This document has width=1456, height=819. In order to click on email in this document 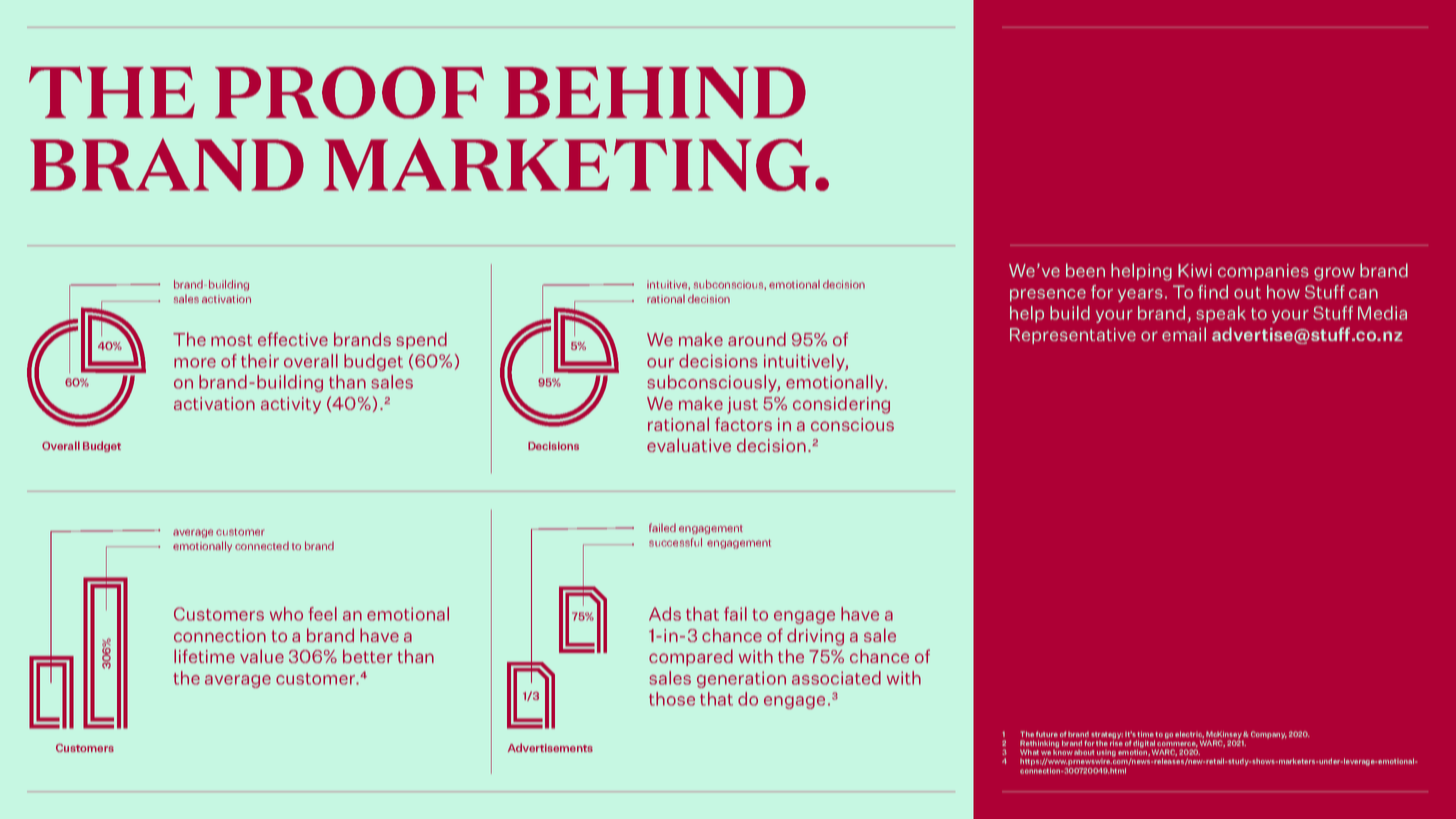, I will do `click(1184, 334)`.
